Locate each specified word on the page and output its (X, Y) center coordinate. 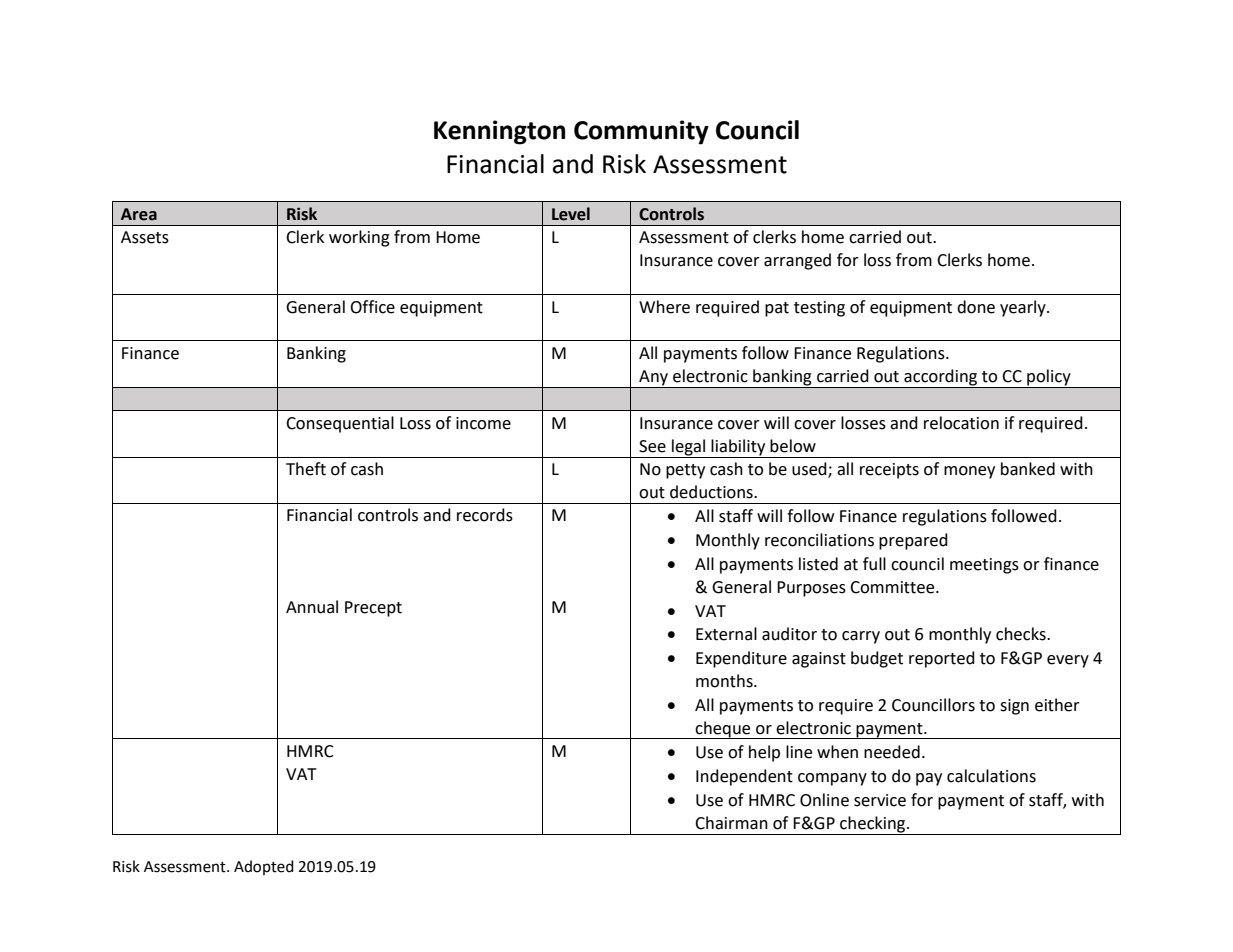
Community (641, 132)
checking (874, 824)
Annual (312, 607)
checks (1022, 634)
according (940, 377)
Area (139, 214)
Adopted (264, 867)
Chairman (731, 823)
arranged (797, 261)
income (483, 423)
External (726, 634)
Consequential (340, 424)
